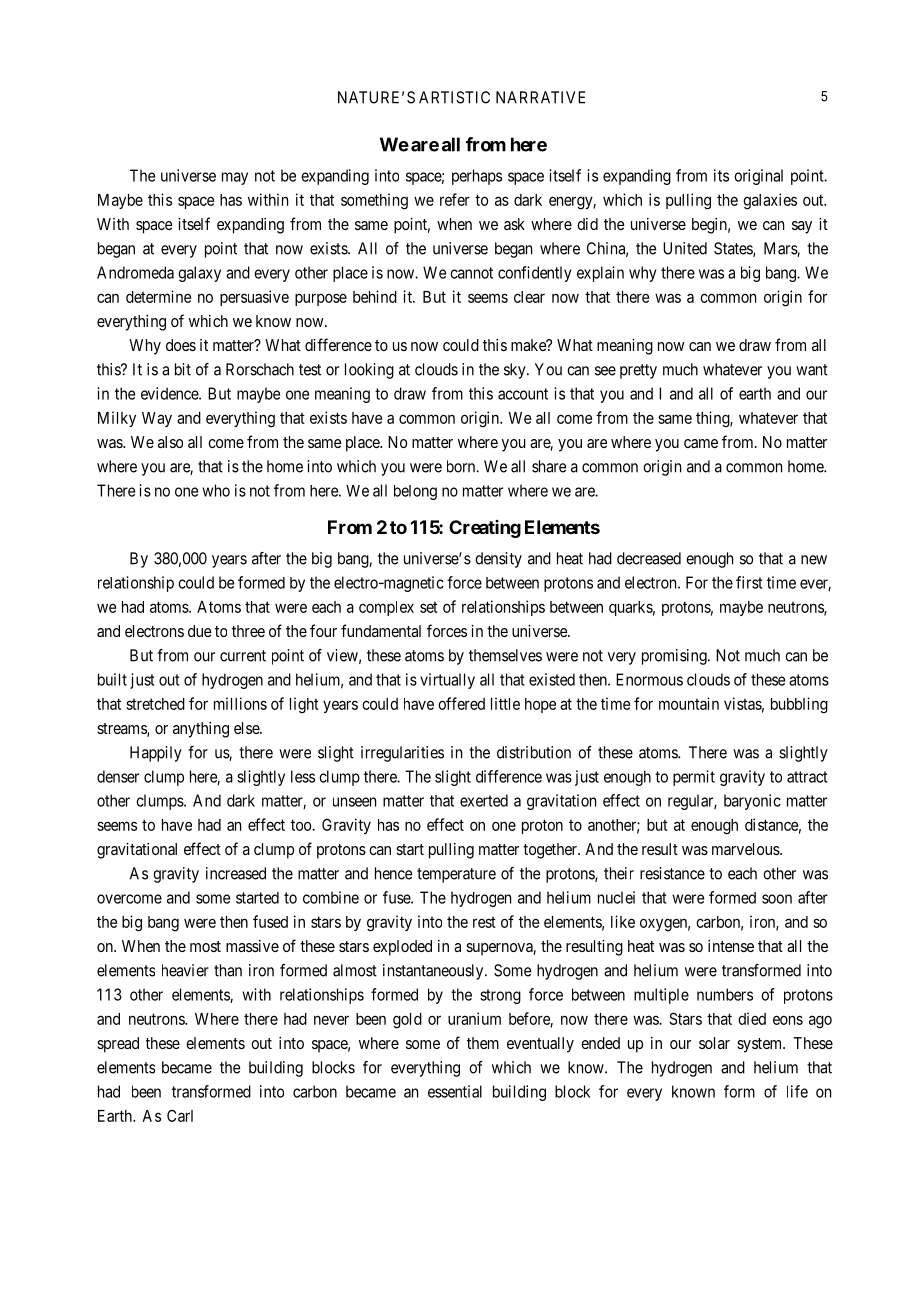 This document has height=1308, width=924. I want to click on mountain, so click(689, 703).
